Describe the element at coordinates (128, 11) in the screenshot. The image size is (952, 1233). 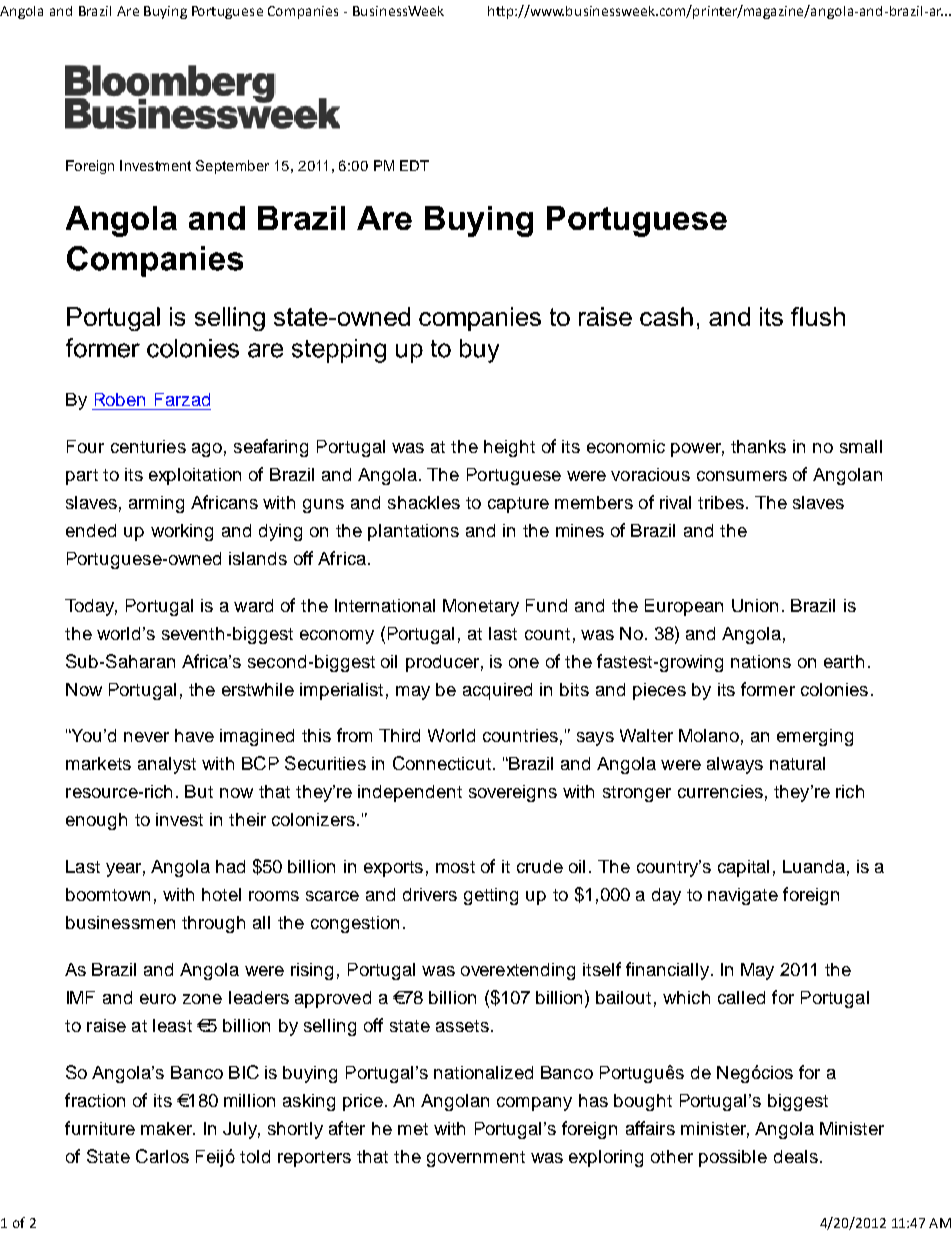
I see `Are` at that location.
